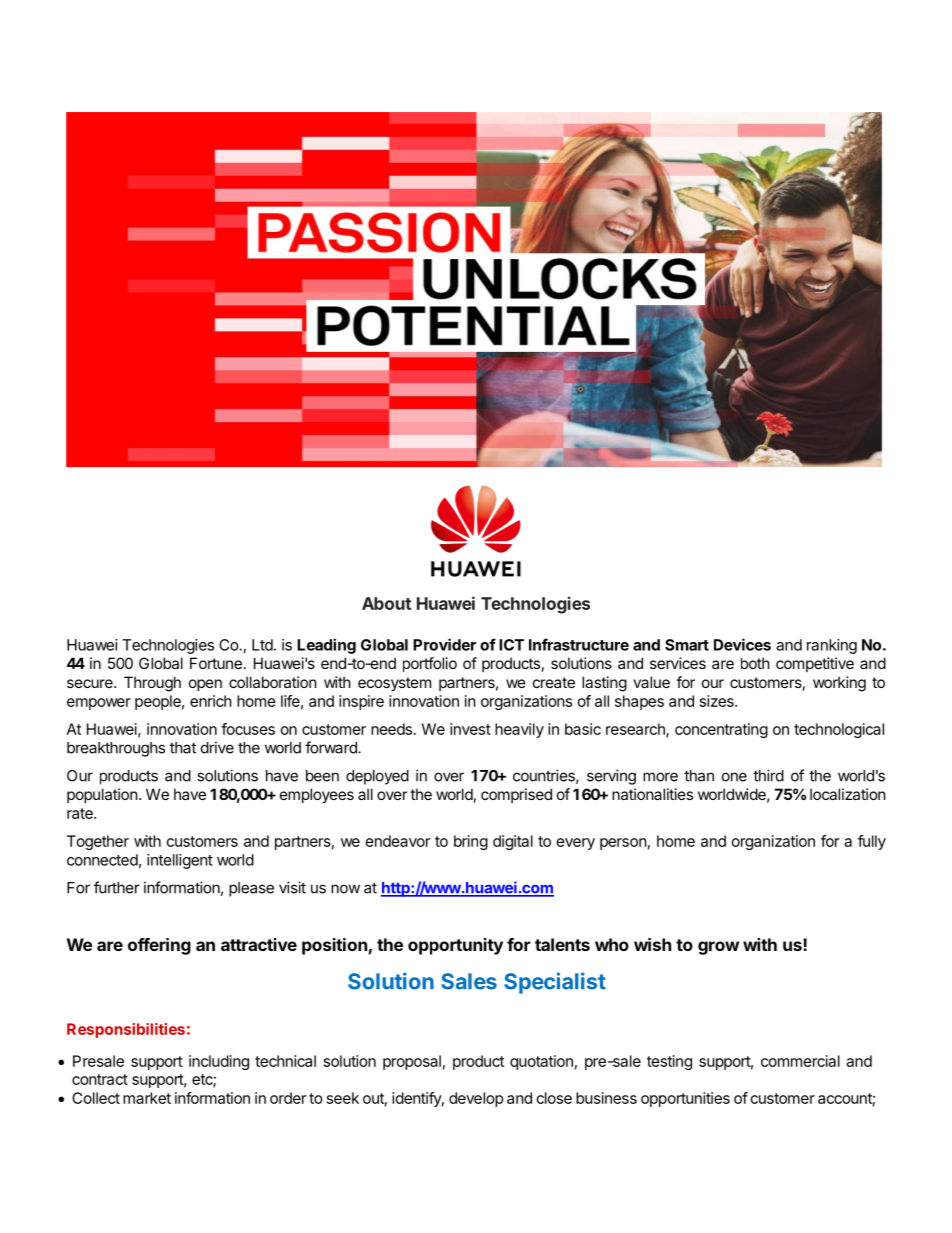 Image resolution: width=952 pixels, height=1233 pixels. Describe the element at coordinates (768, 775) in the page. I see `third` at that location.
